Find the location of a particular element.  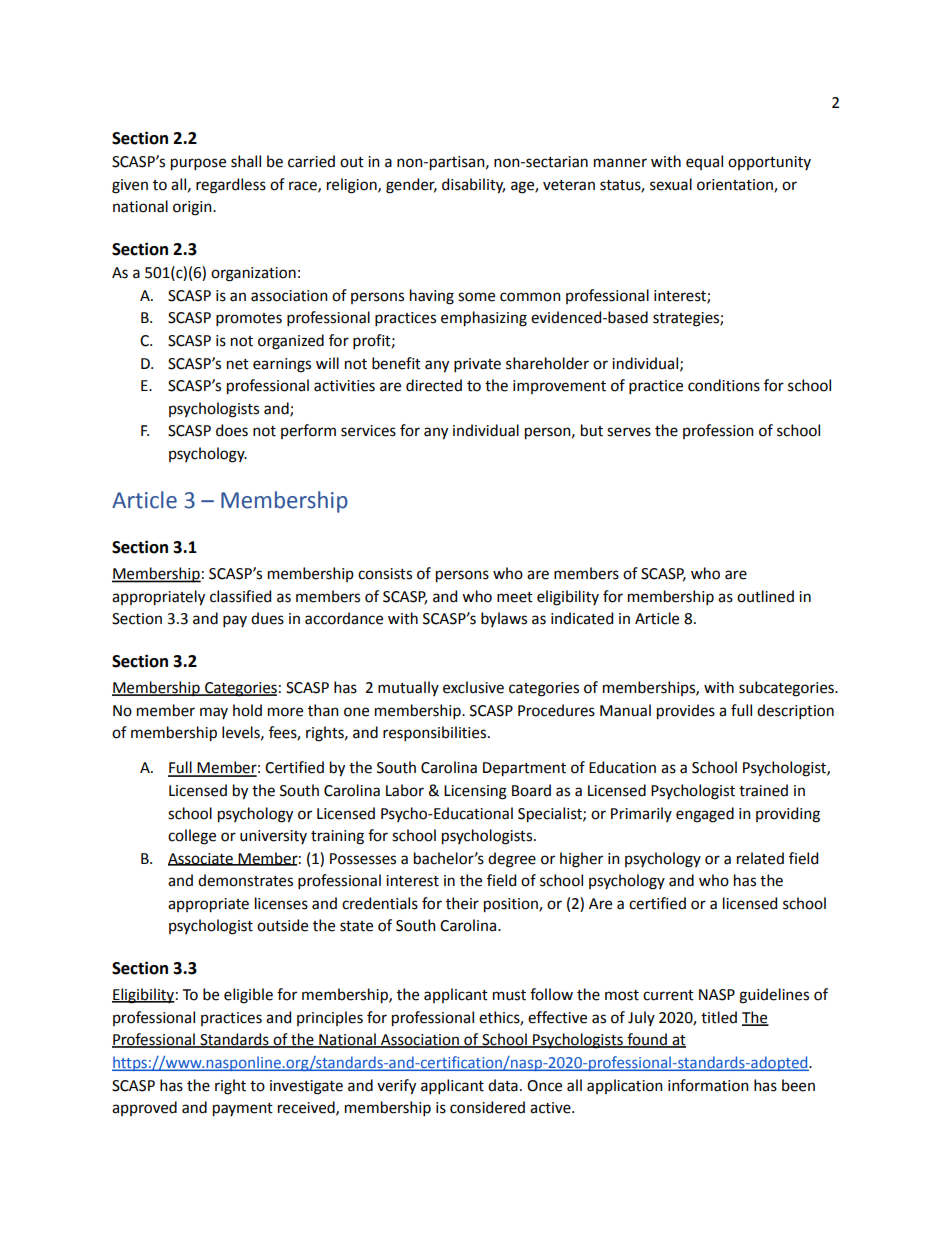

regardless is located at coordinates (231, 186).
